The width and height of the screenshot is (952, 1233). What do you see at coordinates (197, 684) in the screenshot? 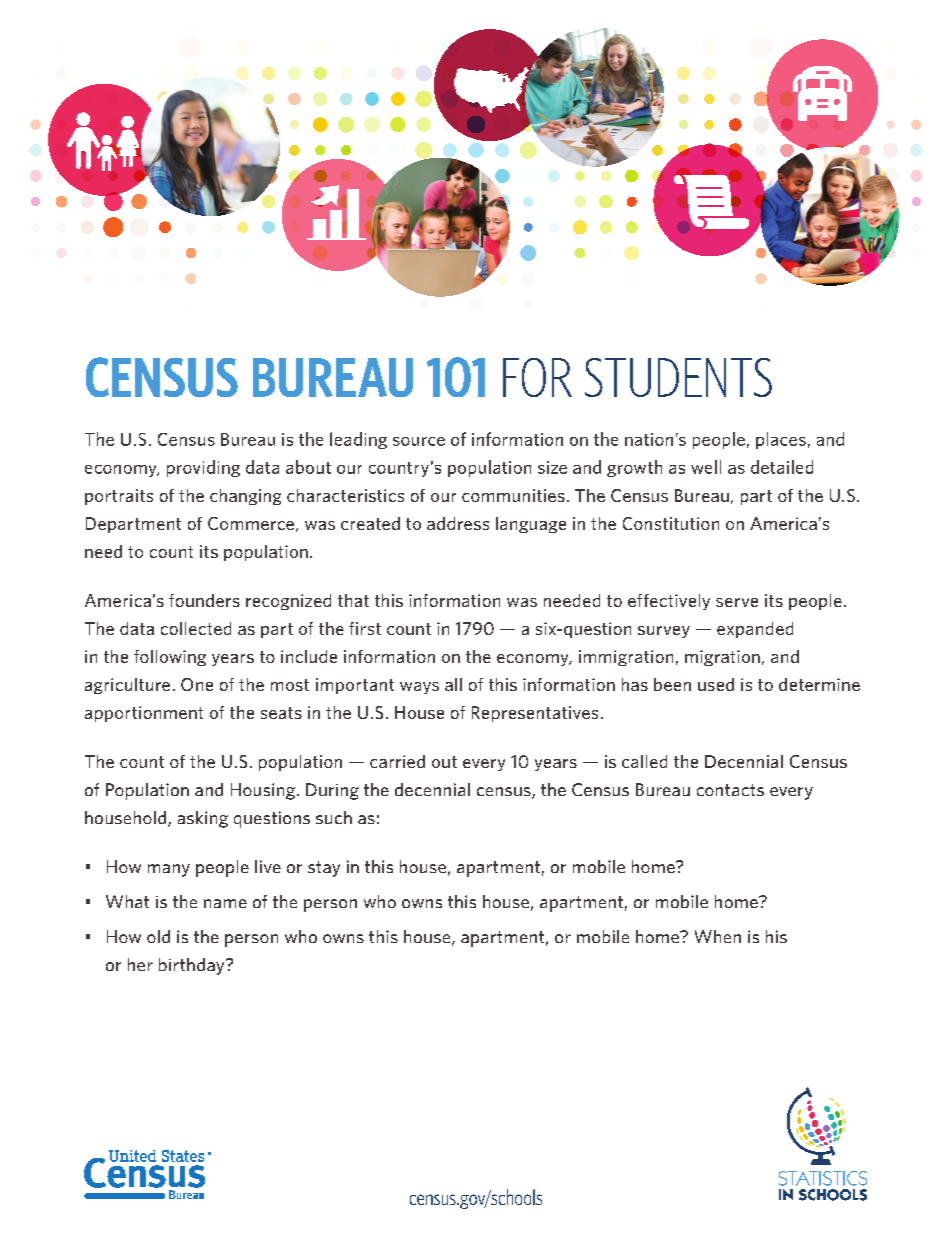
I see `One` at bounding box center [197, 684].
